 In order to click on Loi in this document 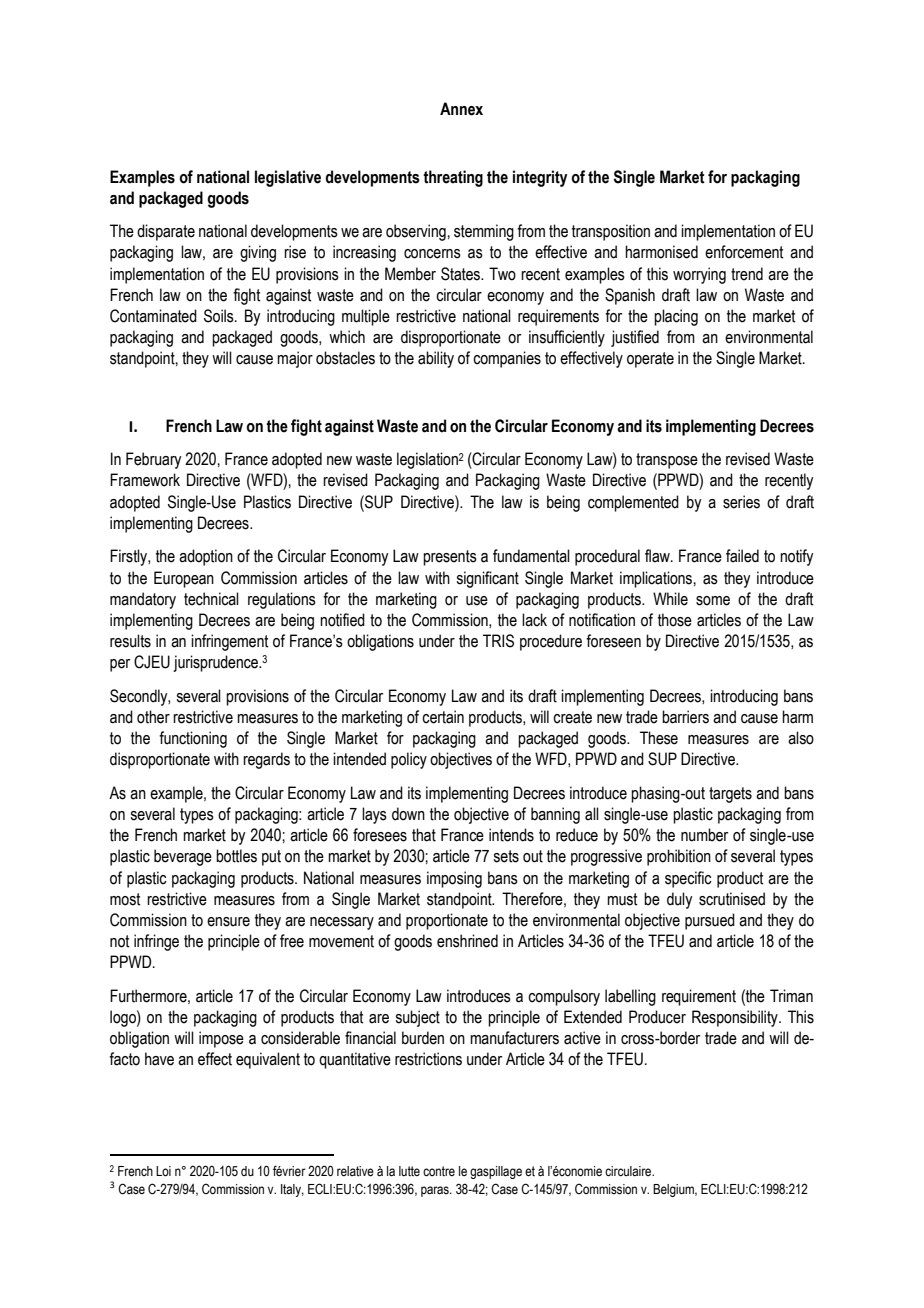, I will do `click(163, 1171)`.
